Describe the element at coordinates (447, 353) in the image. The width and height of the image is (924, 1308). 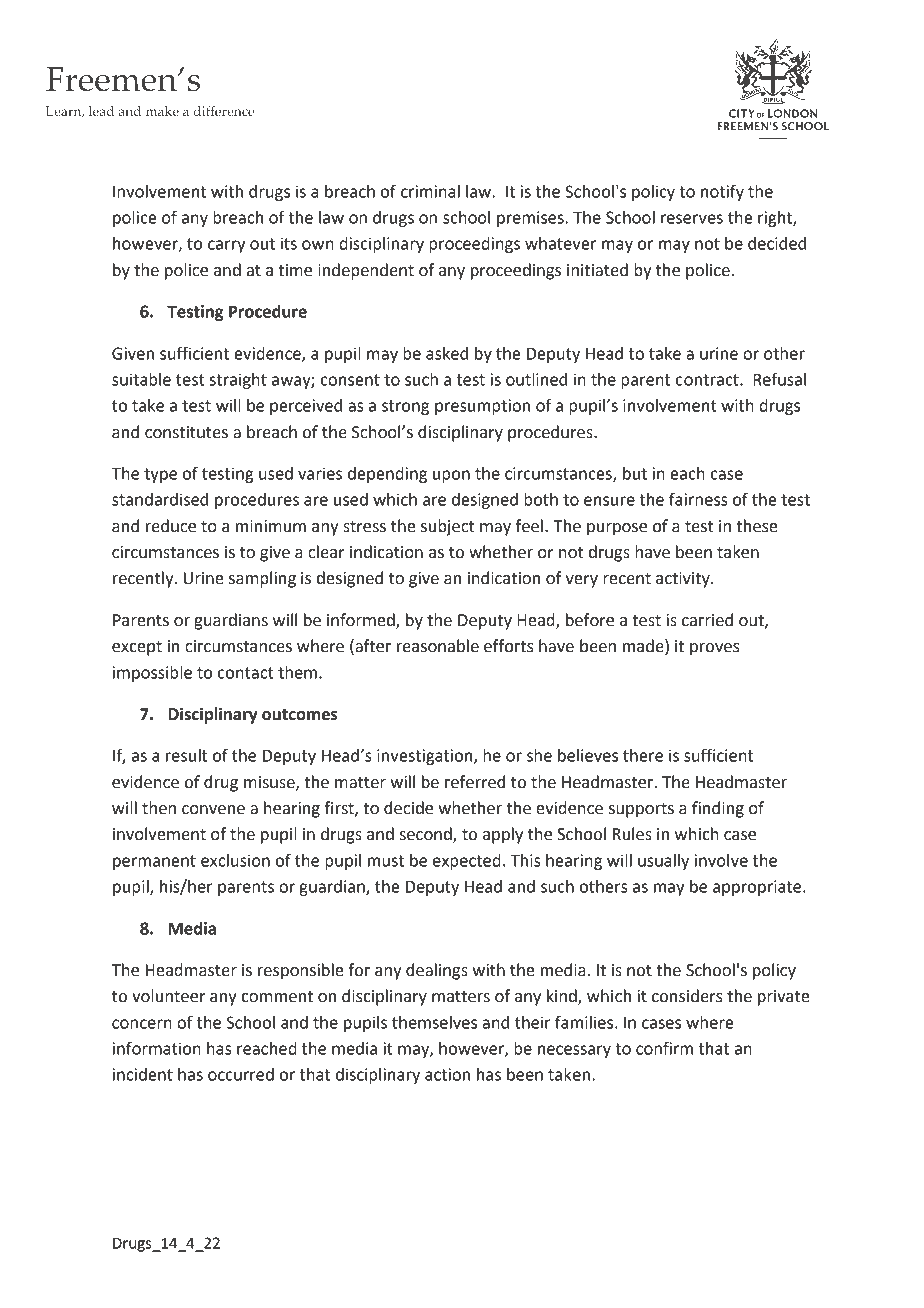
I see `asked` at that location.
